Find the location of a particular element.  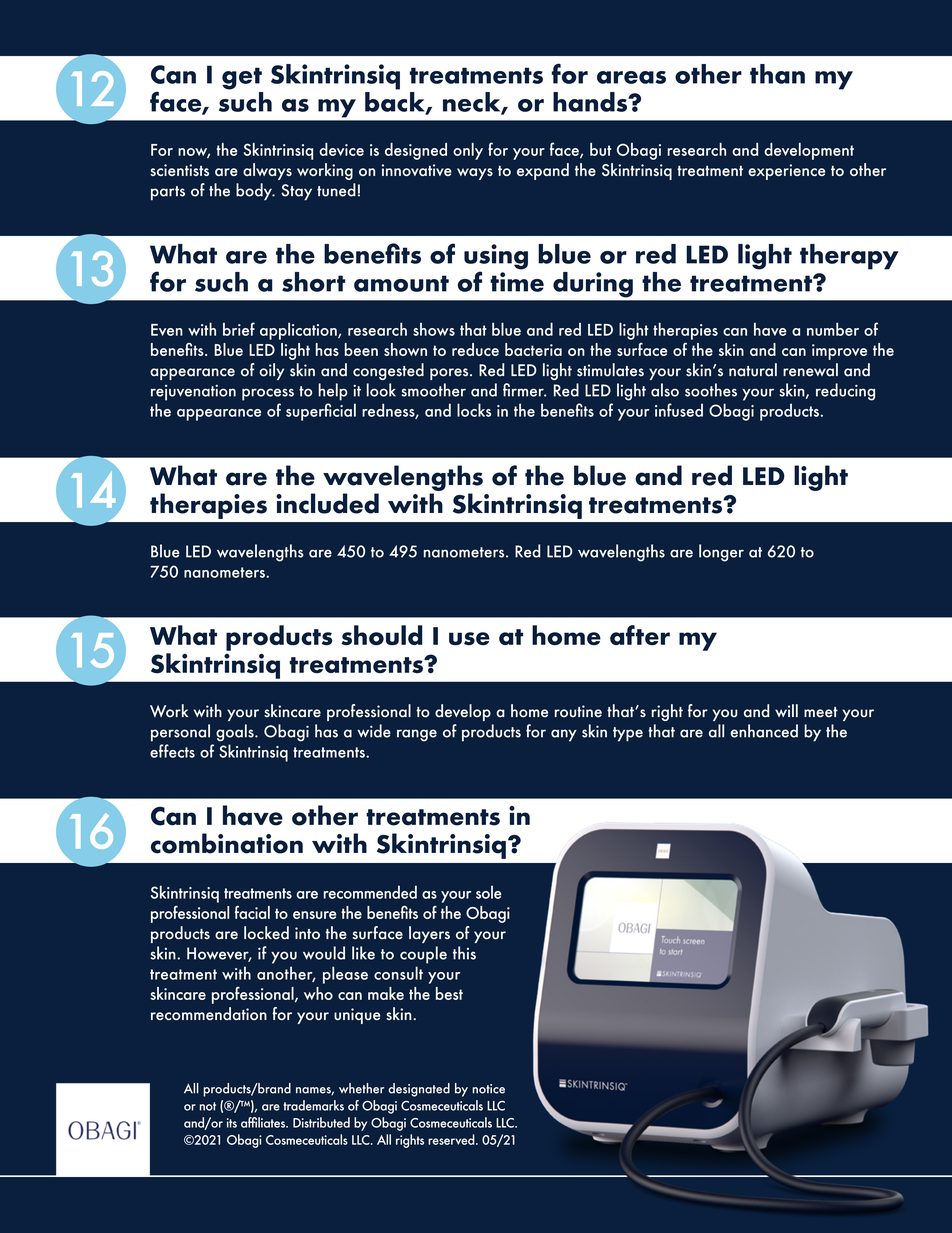

locks is located at coordinates (474, 410).
